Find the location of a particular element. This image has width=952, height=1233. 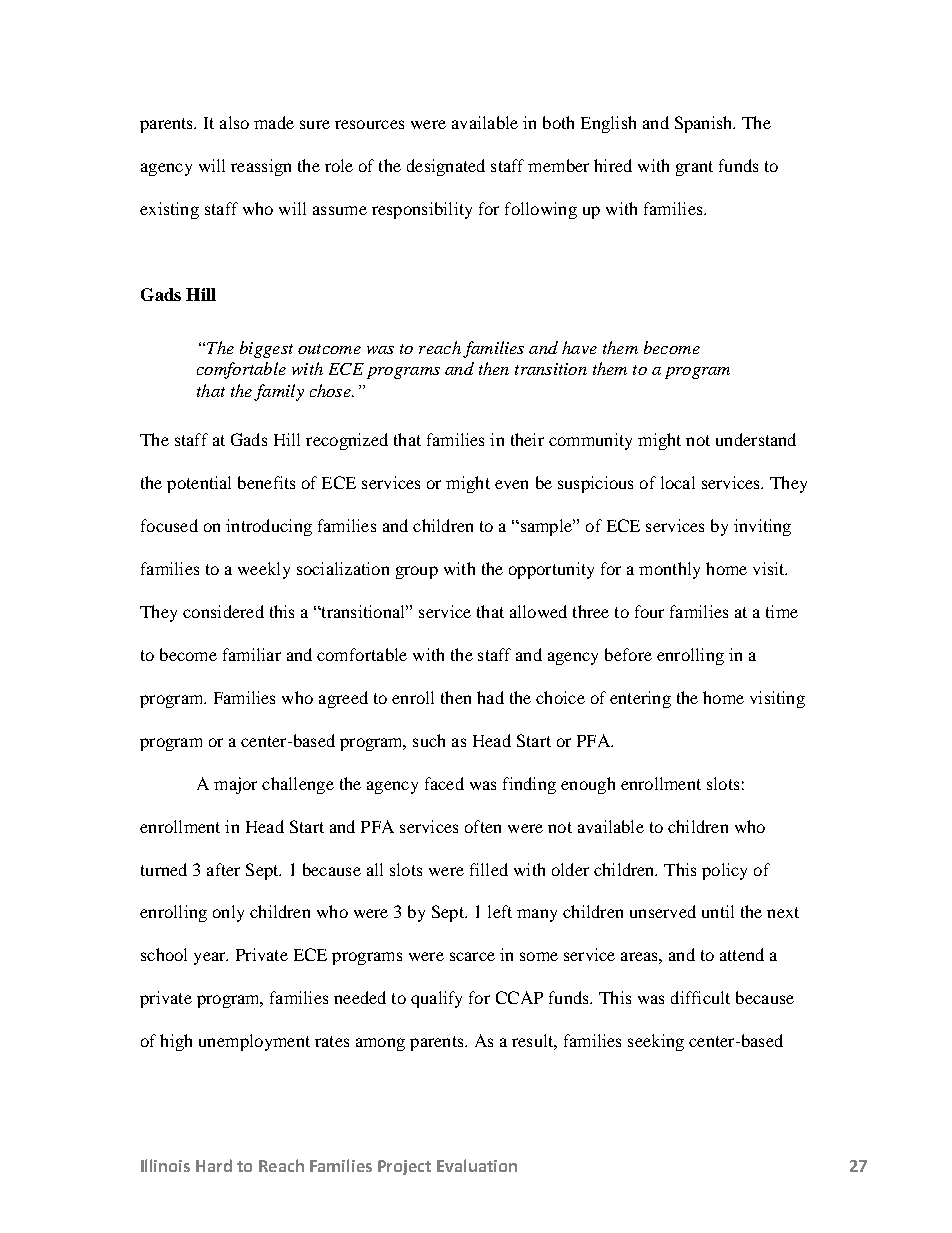

grant is located at coordinates (694, 168).
